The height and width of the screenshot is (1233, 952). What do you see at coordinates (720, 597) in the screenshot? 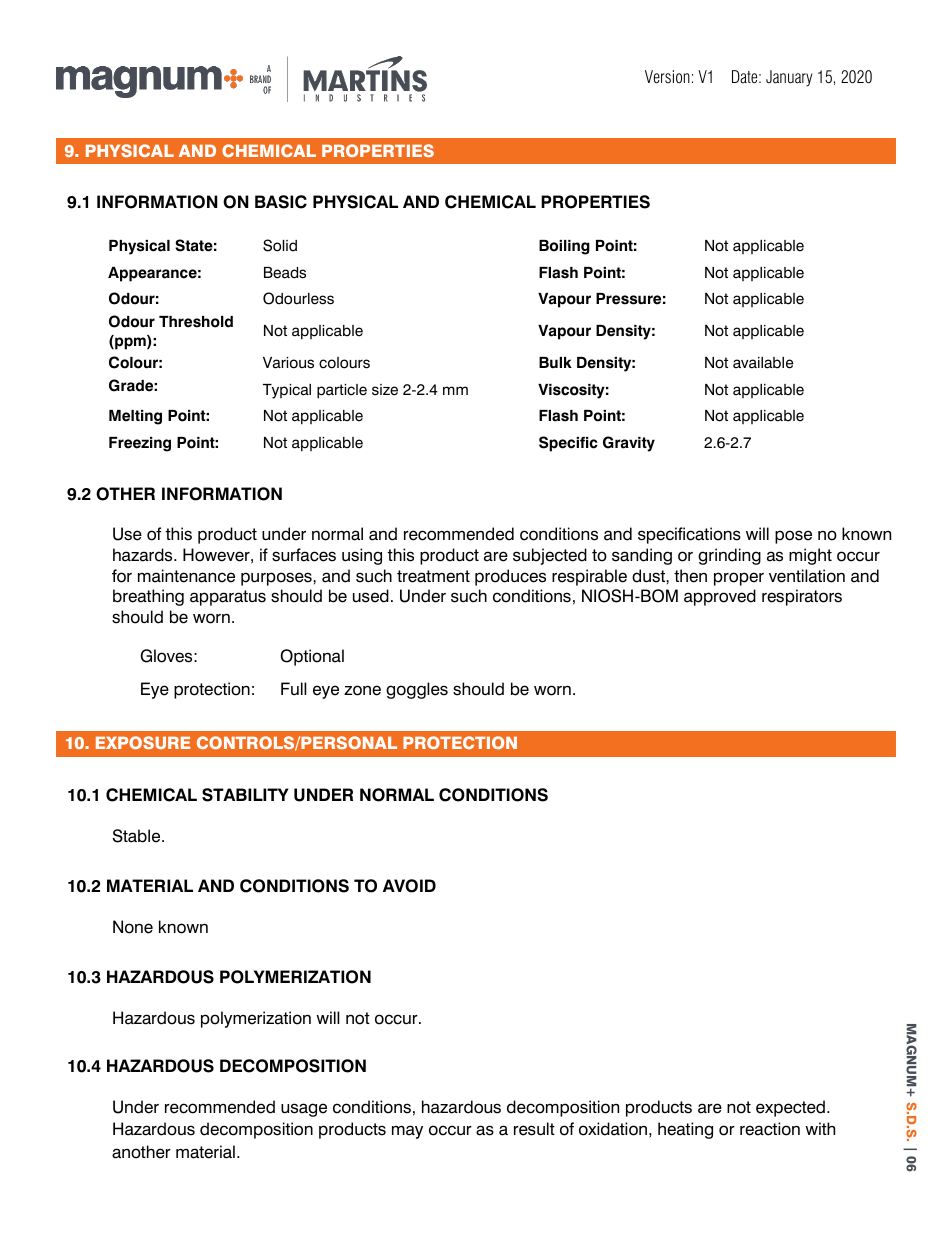
I see `approved` at bounding box center [720, 597].
